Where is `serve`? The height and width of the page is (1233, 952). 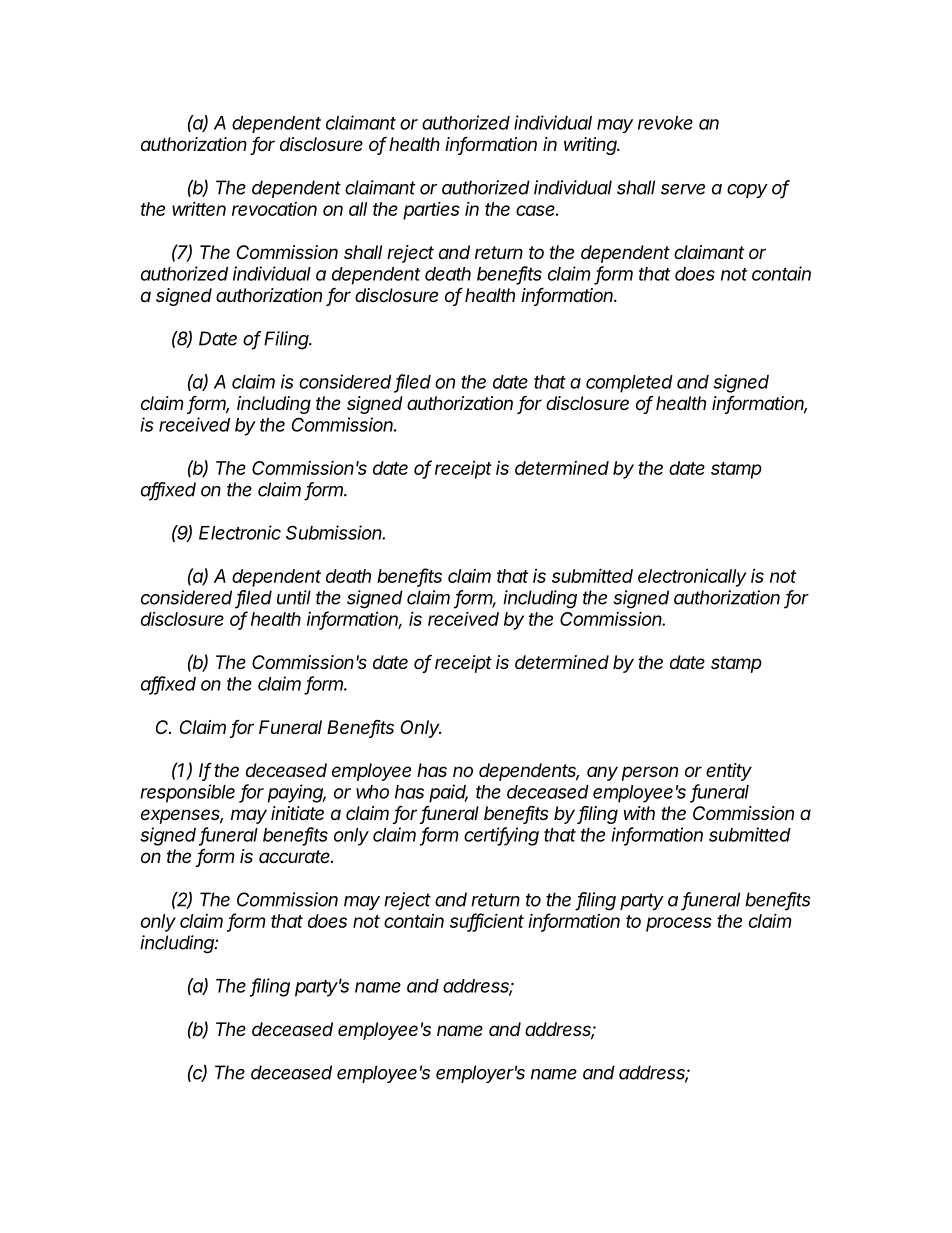 serve is located at coordinates (683, 189).
